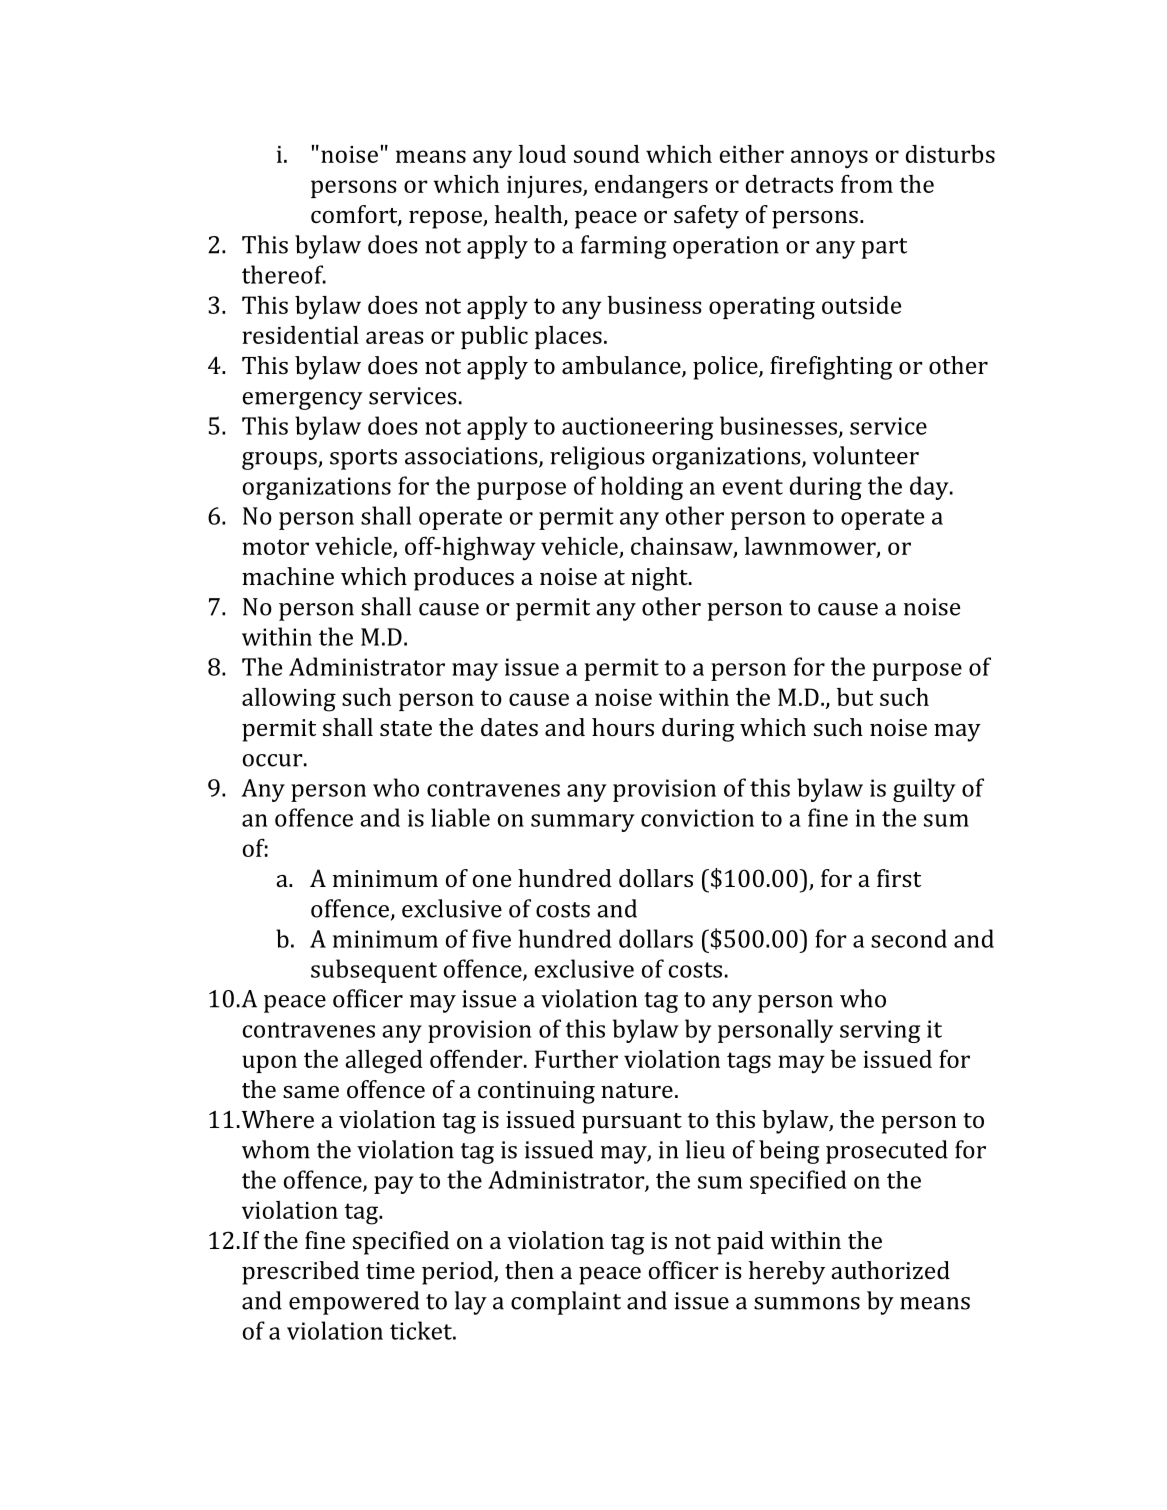 Image resolution: width=1167 pixels, height=1510 pixels. Describe the element at coordinates (390, 1270) in the screenshot. I see `time` at that location.
